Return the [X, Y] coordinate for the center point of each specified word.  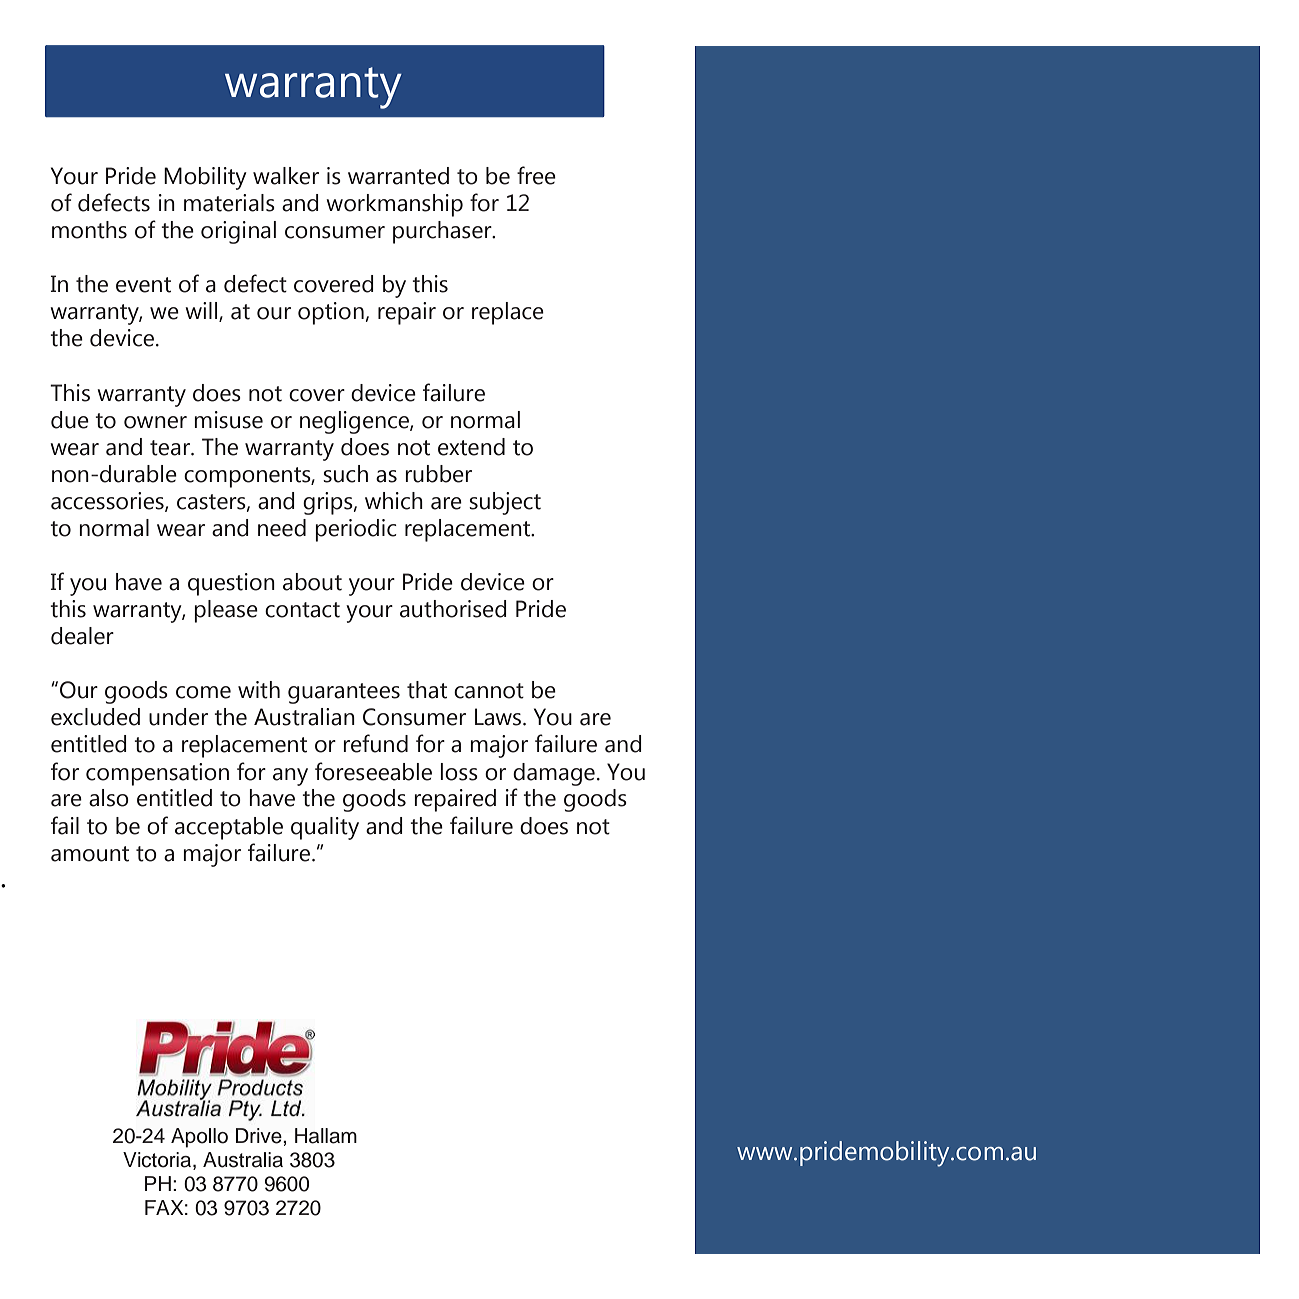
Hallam [326, 1136]
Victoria [158, 1161]
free [536, 175]
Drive [260, 1136]
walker [286, 176]
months [89, 230]
